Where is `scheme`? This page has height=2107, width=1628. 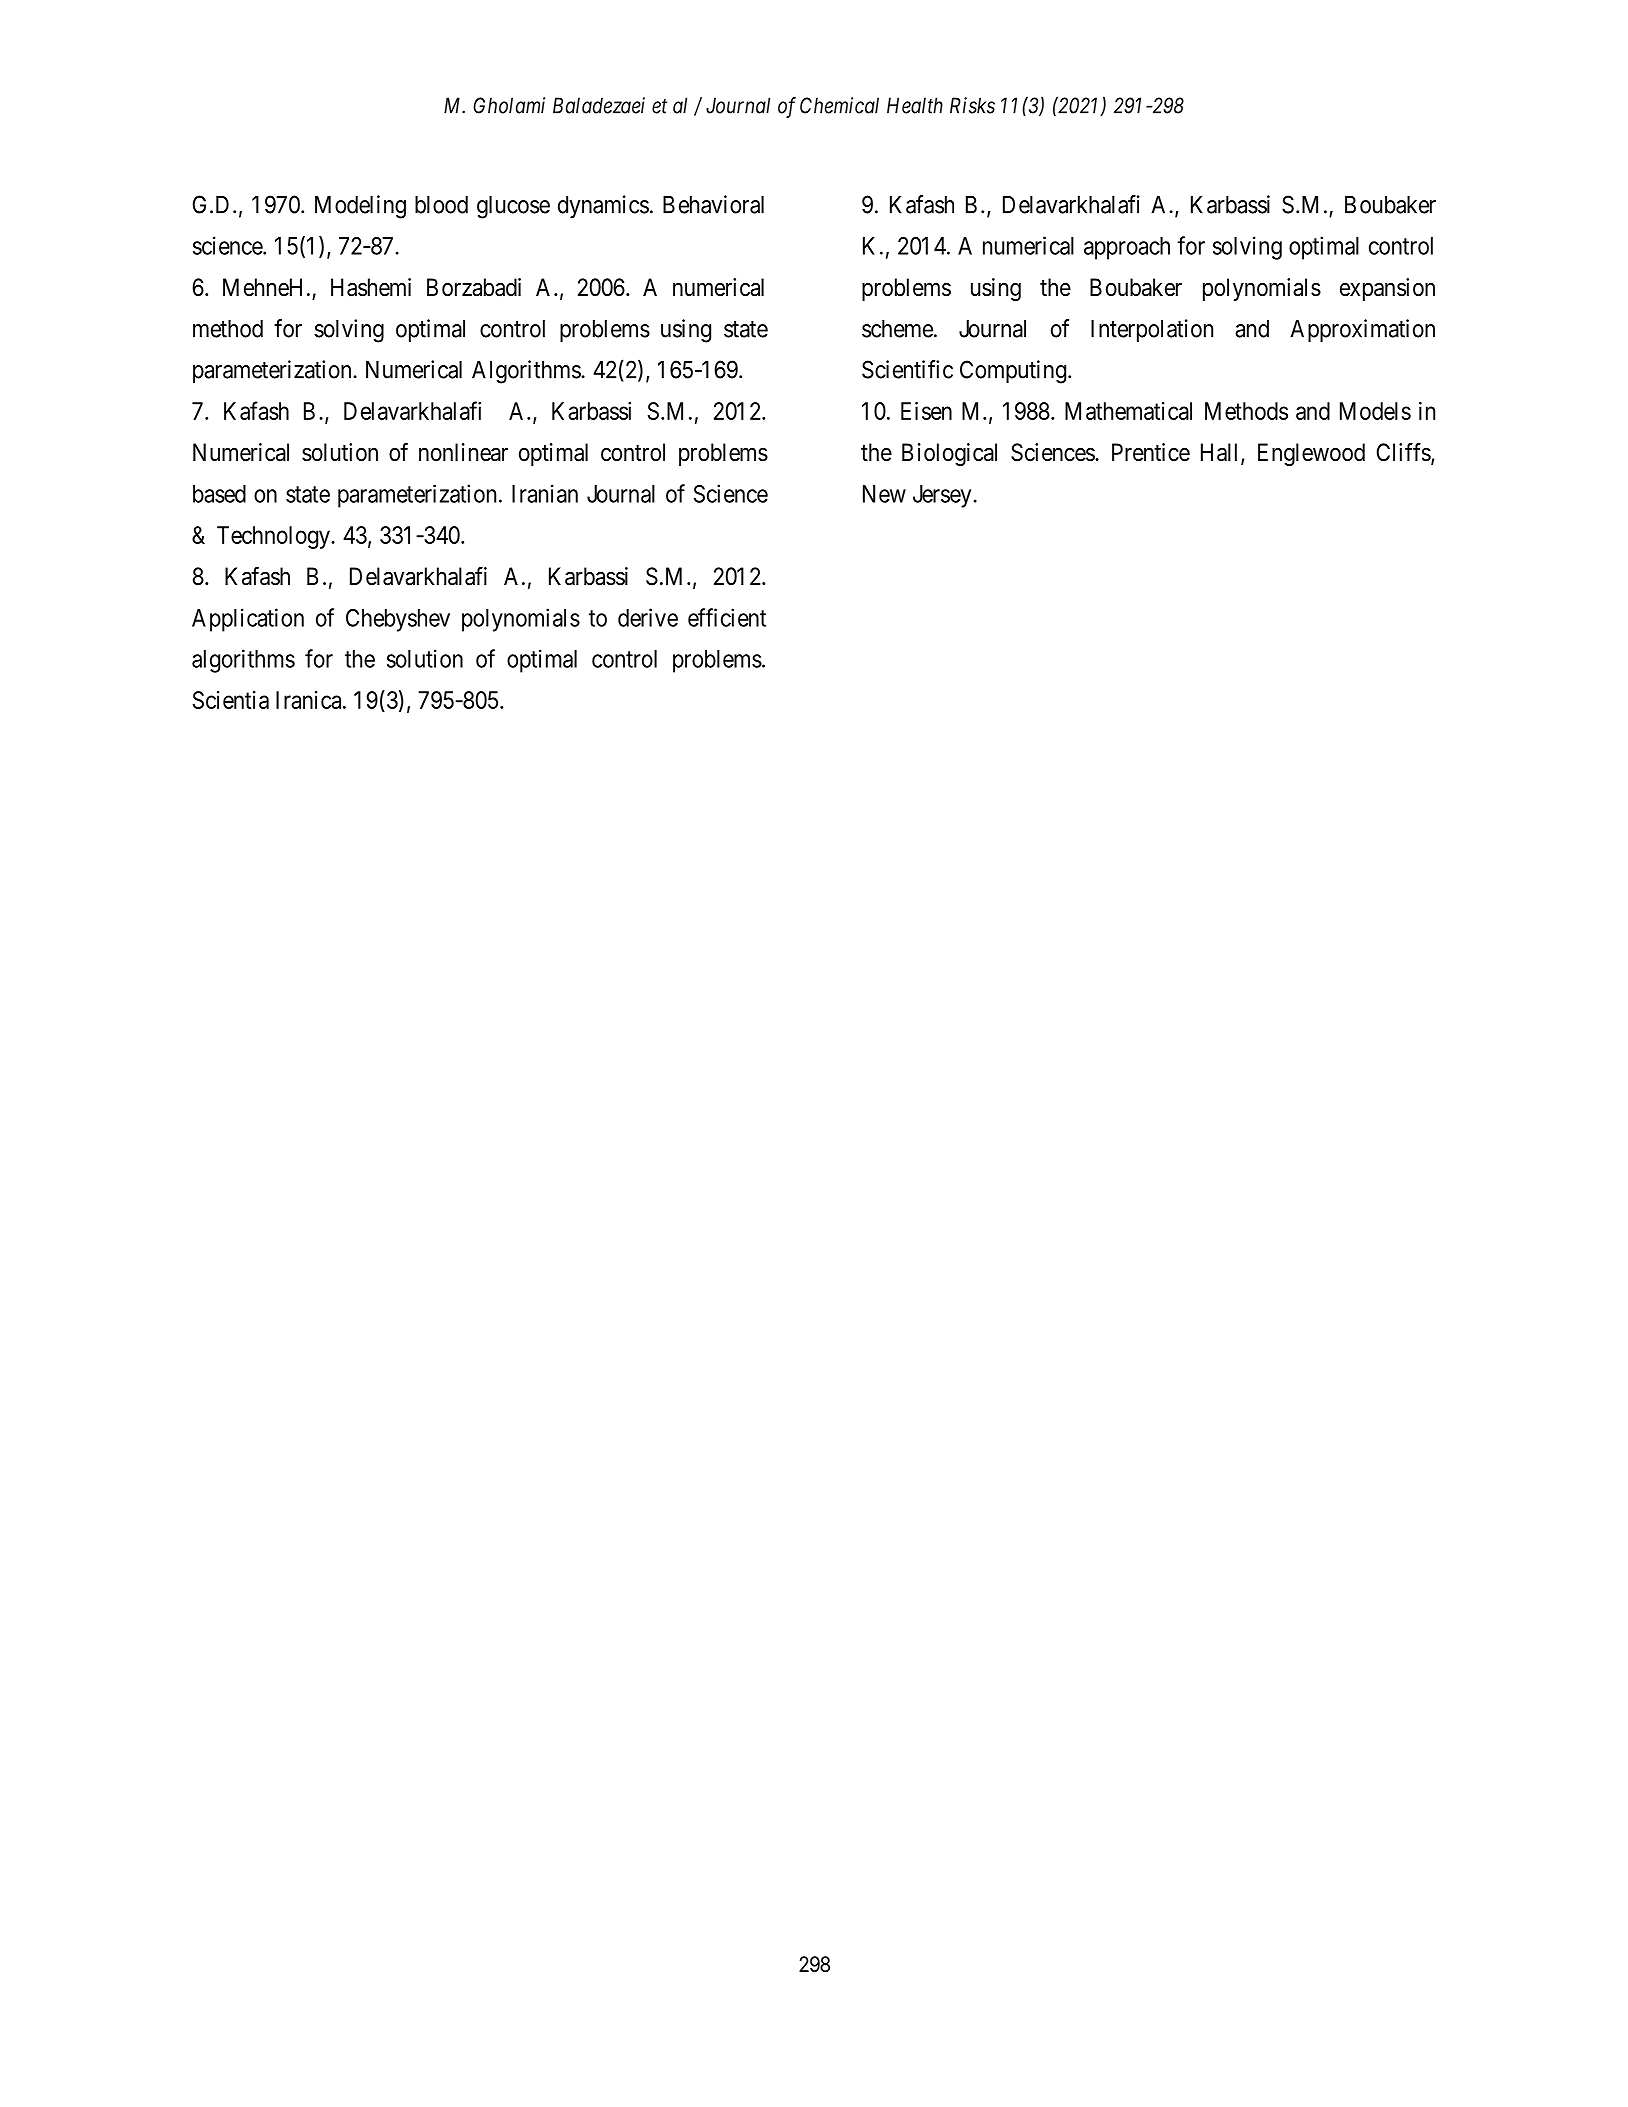 scheme is located at coordinates (897, 329).
